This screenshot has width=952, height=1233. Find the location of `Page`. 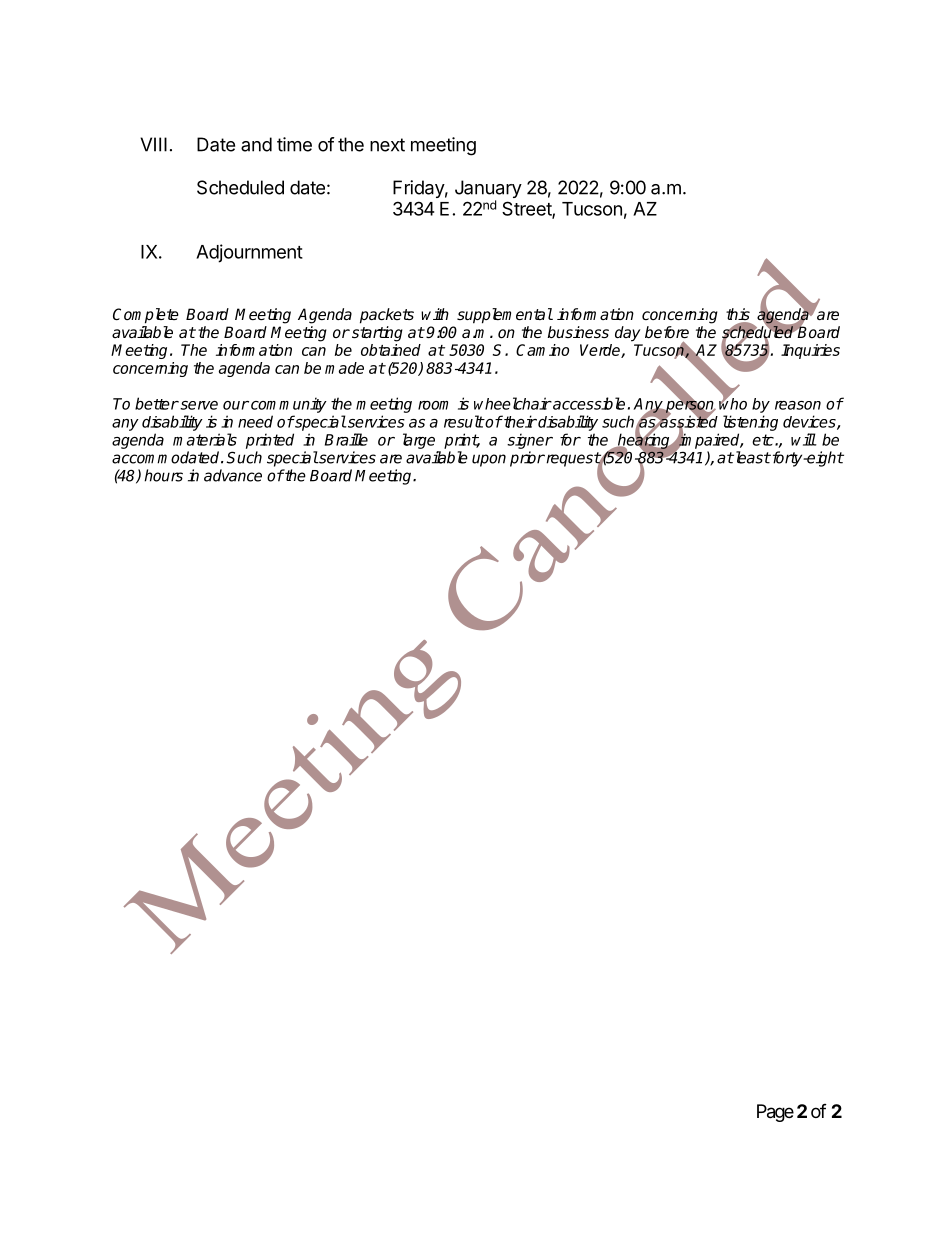

Page is located at coordinates (775, 1113).
